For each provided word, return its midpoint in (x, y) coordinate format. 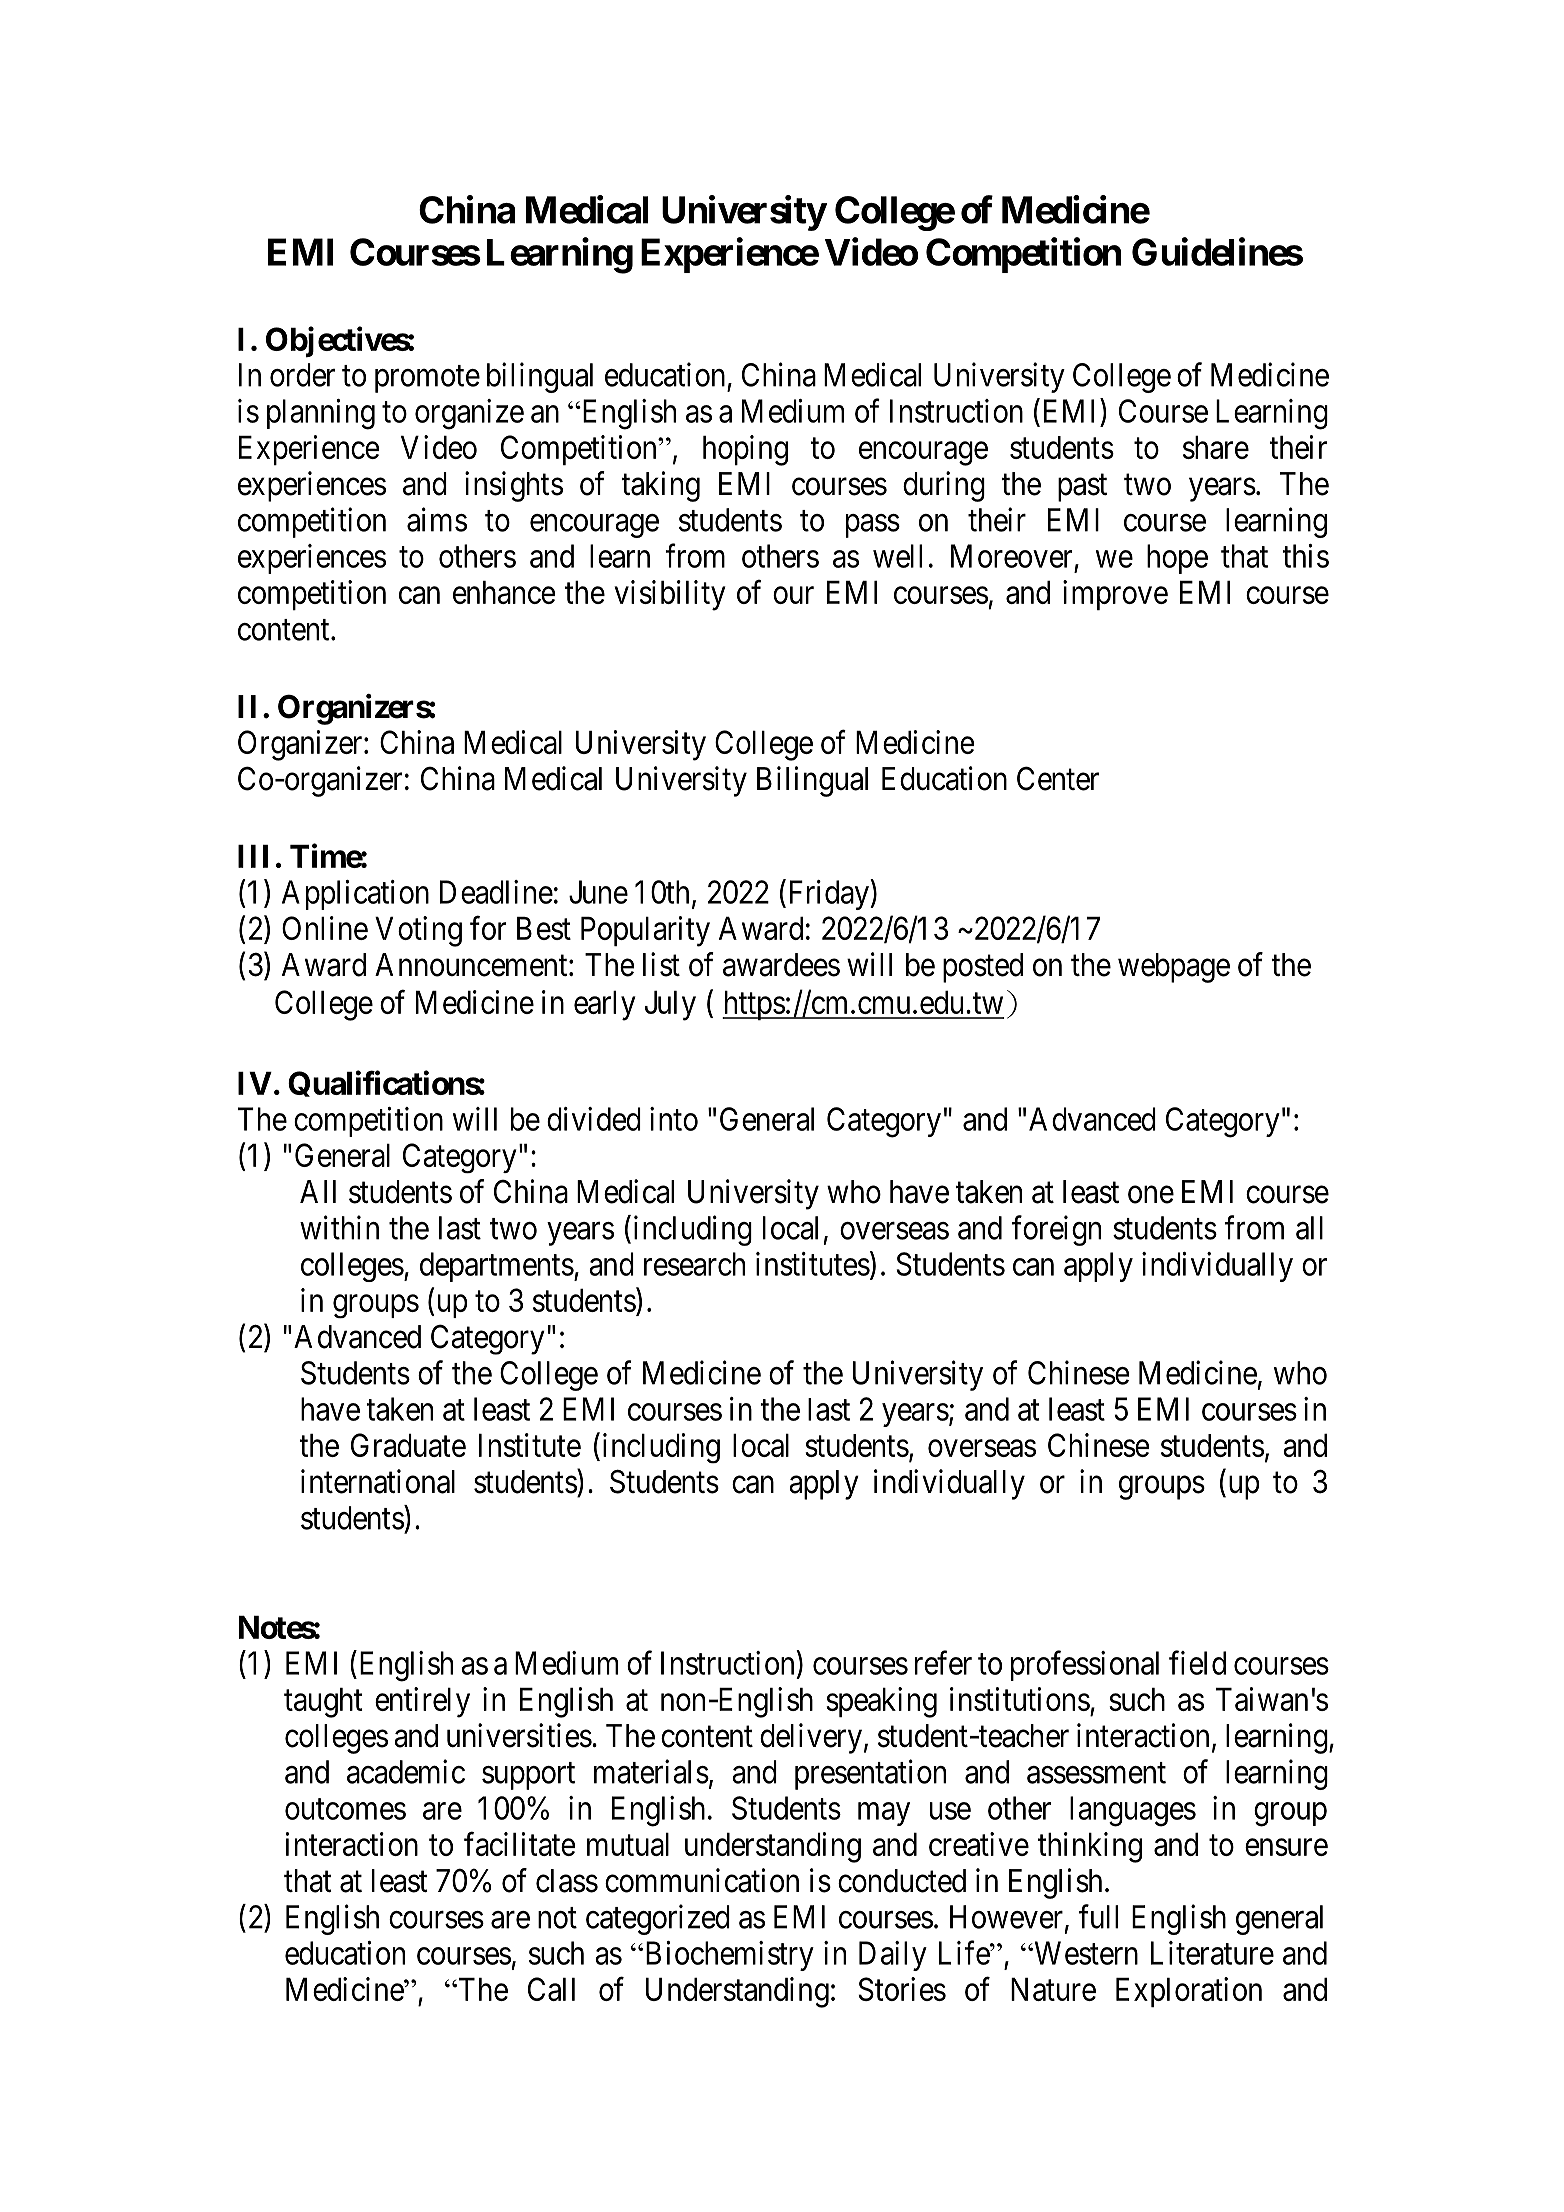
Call (551, 1989)
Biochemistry (728, 1956)
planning (321, 414)
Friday (828, 894)
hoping (745, 450)
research (694, 1264)
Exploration (1189, 1992)
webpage (1174, 968)
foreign (1056, 1230)
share (1216, 447)
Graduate (408, 1445)
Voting (418, 931)
